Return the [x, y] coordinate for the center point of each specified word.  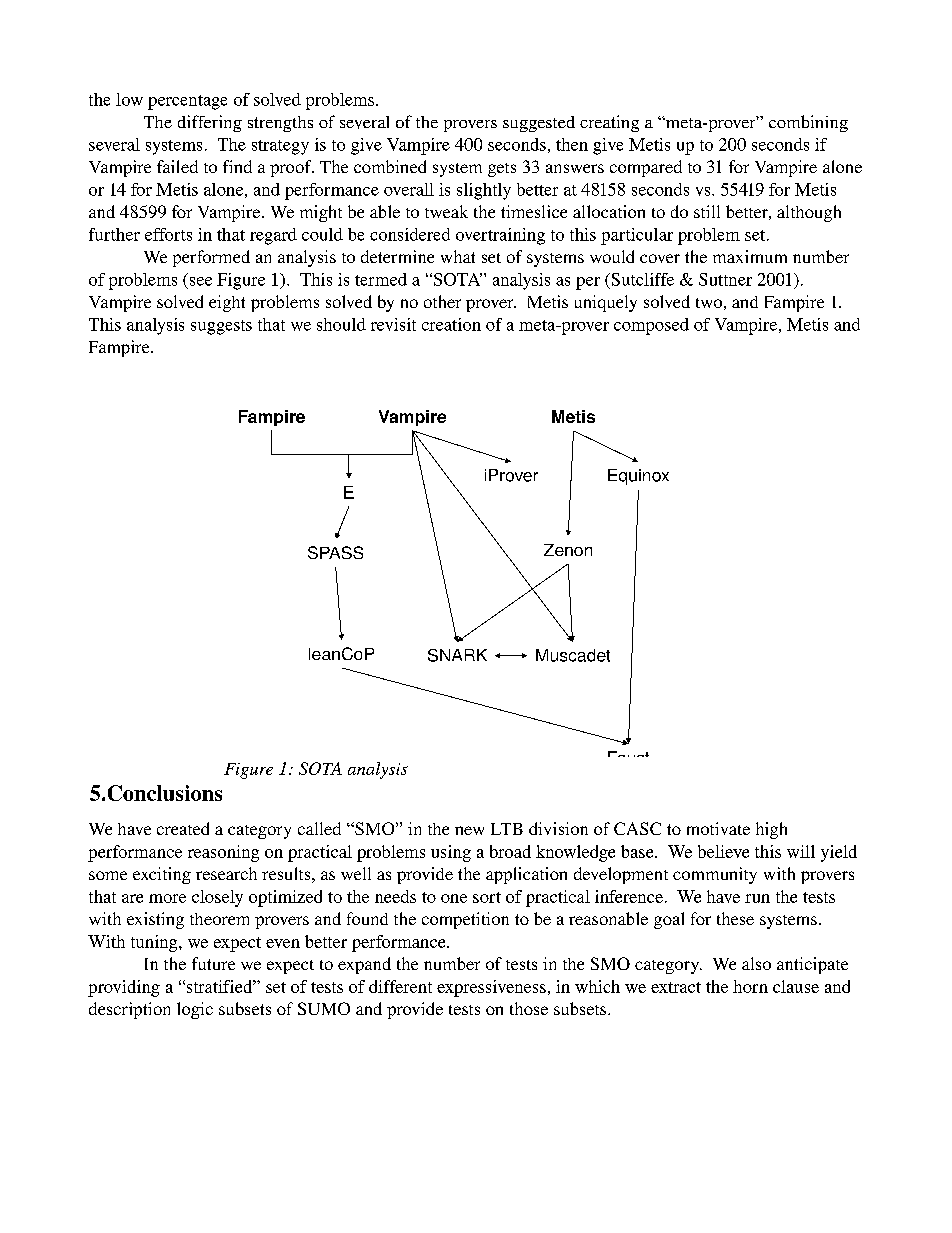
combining [808, 123]
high [771, 830]
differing [210, 123]
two [709, 303]
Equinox [638, 477]
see [201, 281]
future [213, 963]
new [469, 830]
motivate [718, 828]
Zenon [568, 550]
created [183, 828]
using [451, 853]
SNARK [457, 655]
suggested [539, 124]
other [442, 301]
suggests [221, 327]
